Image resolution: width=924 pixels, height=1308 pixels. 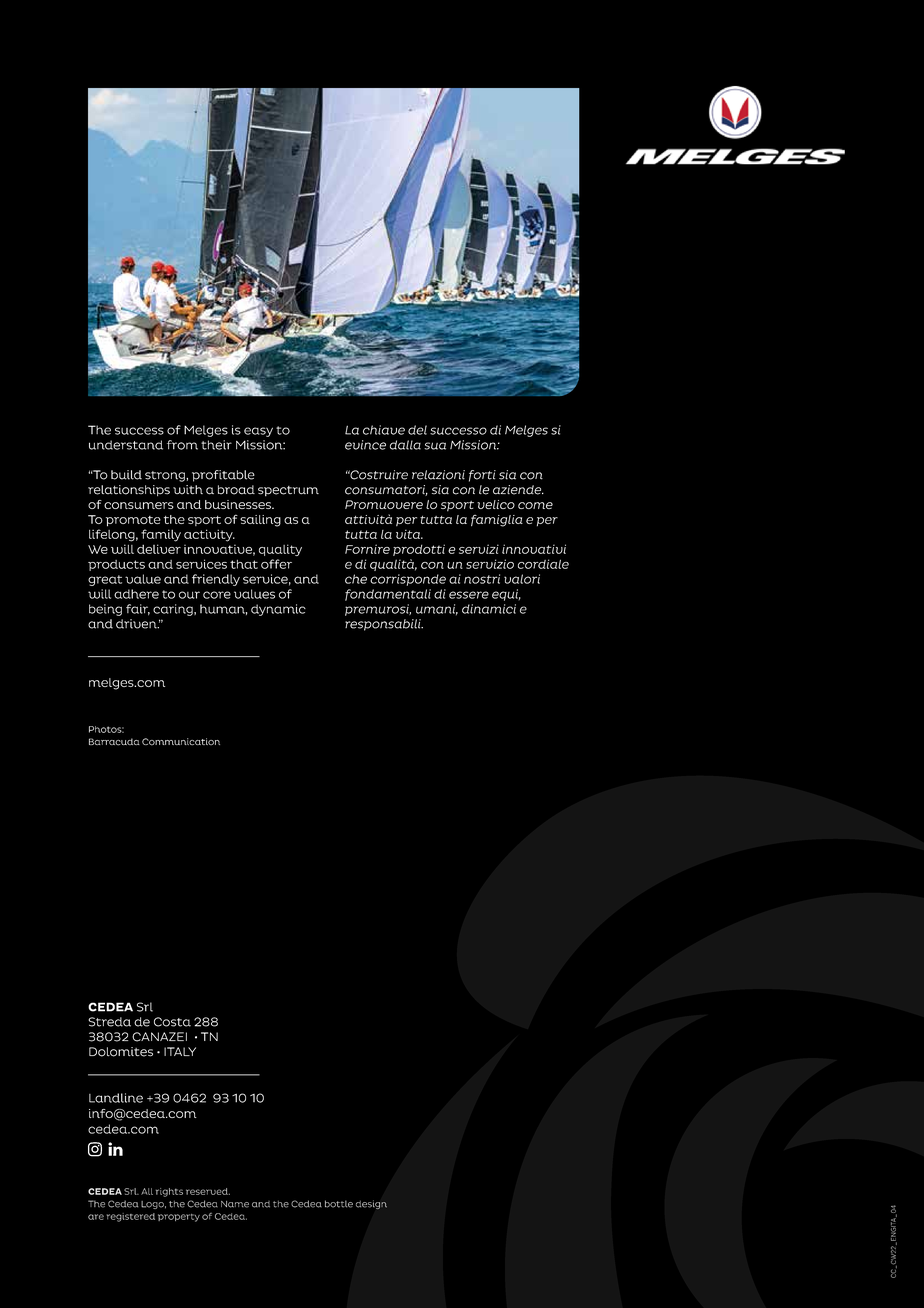 I want to click on forti, so click(x=482, y=476).
